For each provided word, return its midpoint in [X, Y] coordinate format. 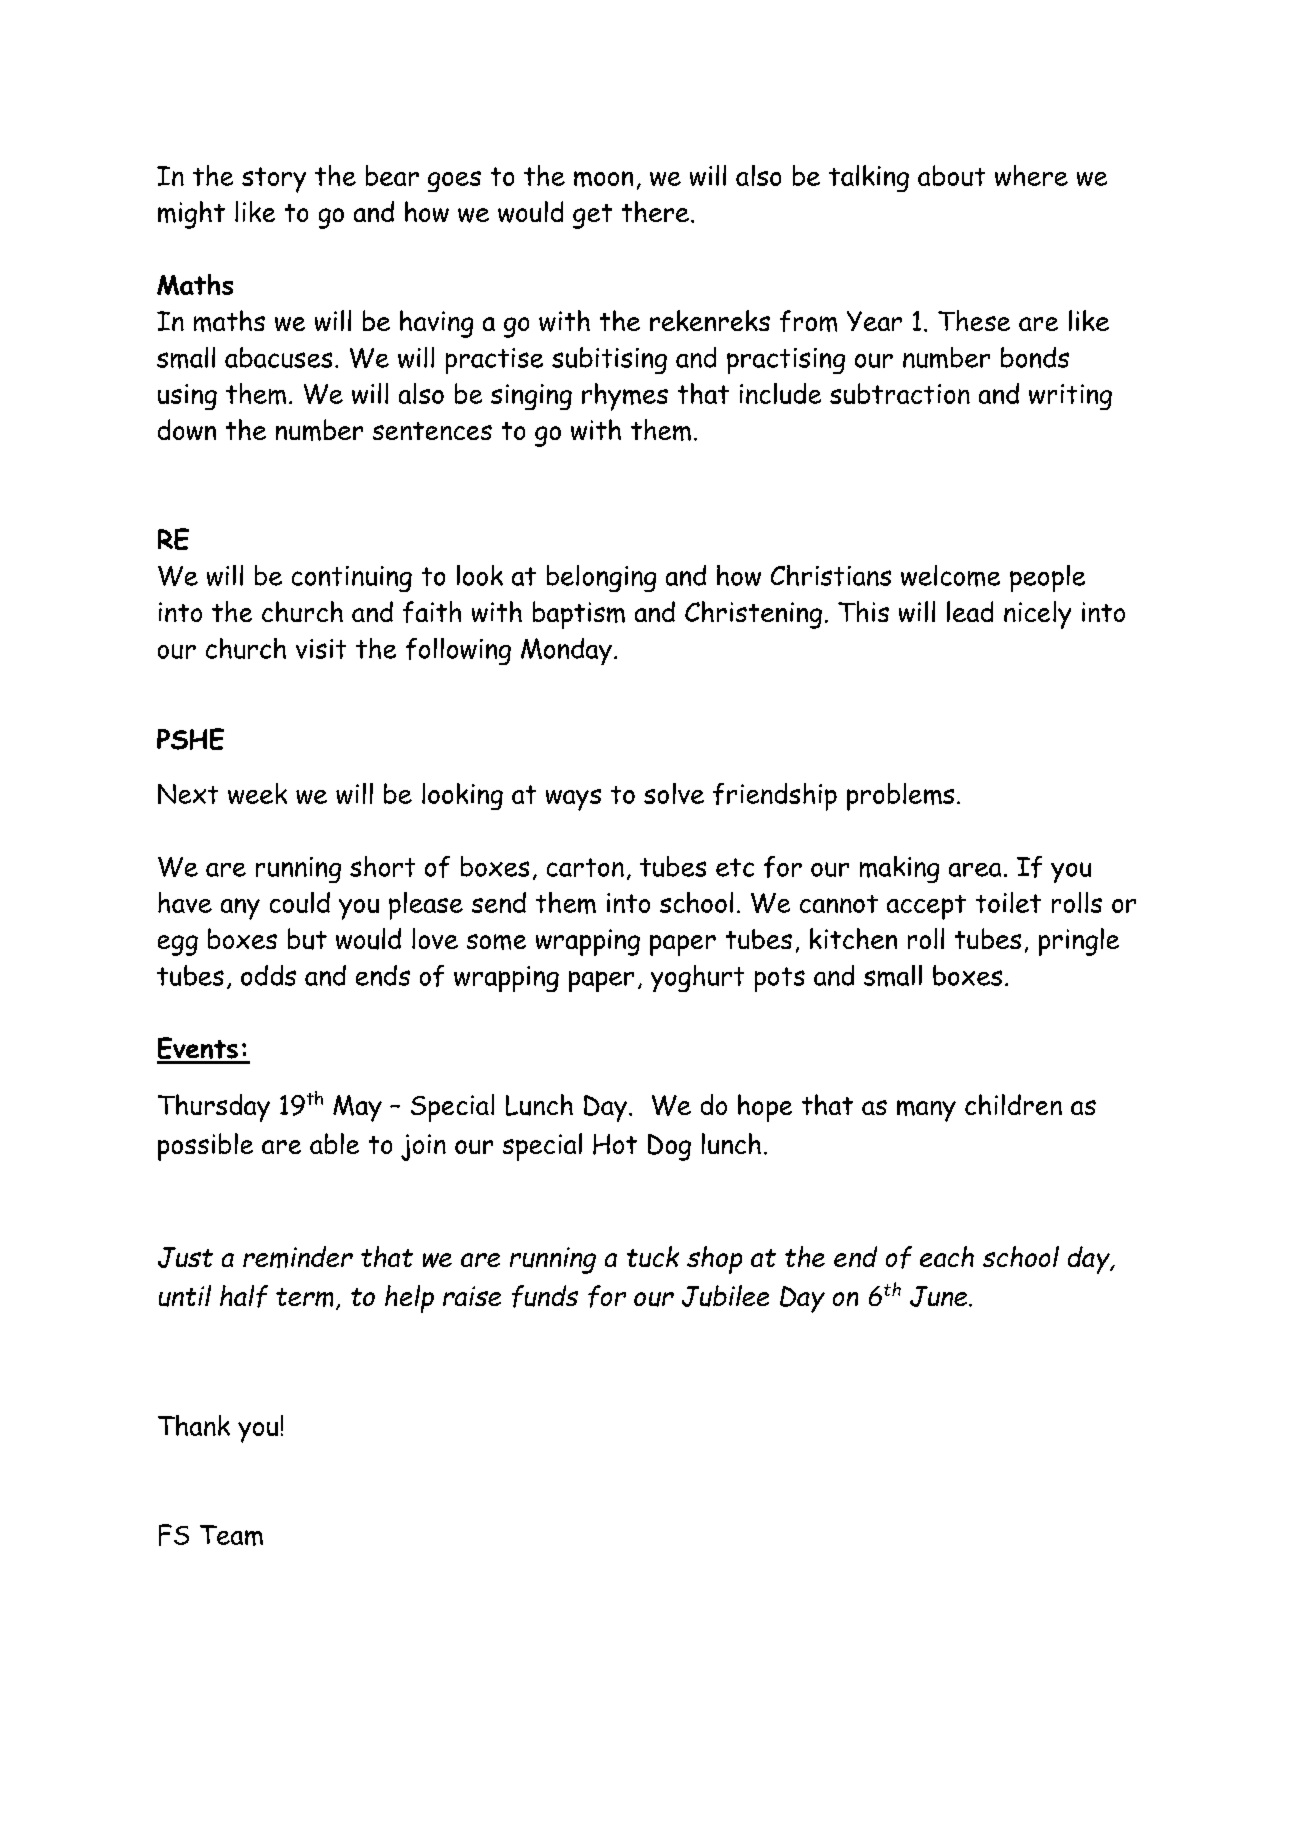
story [274, 180]
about [951, 175]
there [655, 211]
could [300, 902]
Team [231, 1535]
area [975, 870]
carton [585, 867]
